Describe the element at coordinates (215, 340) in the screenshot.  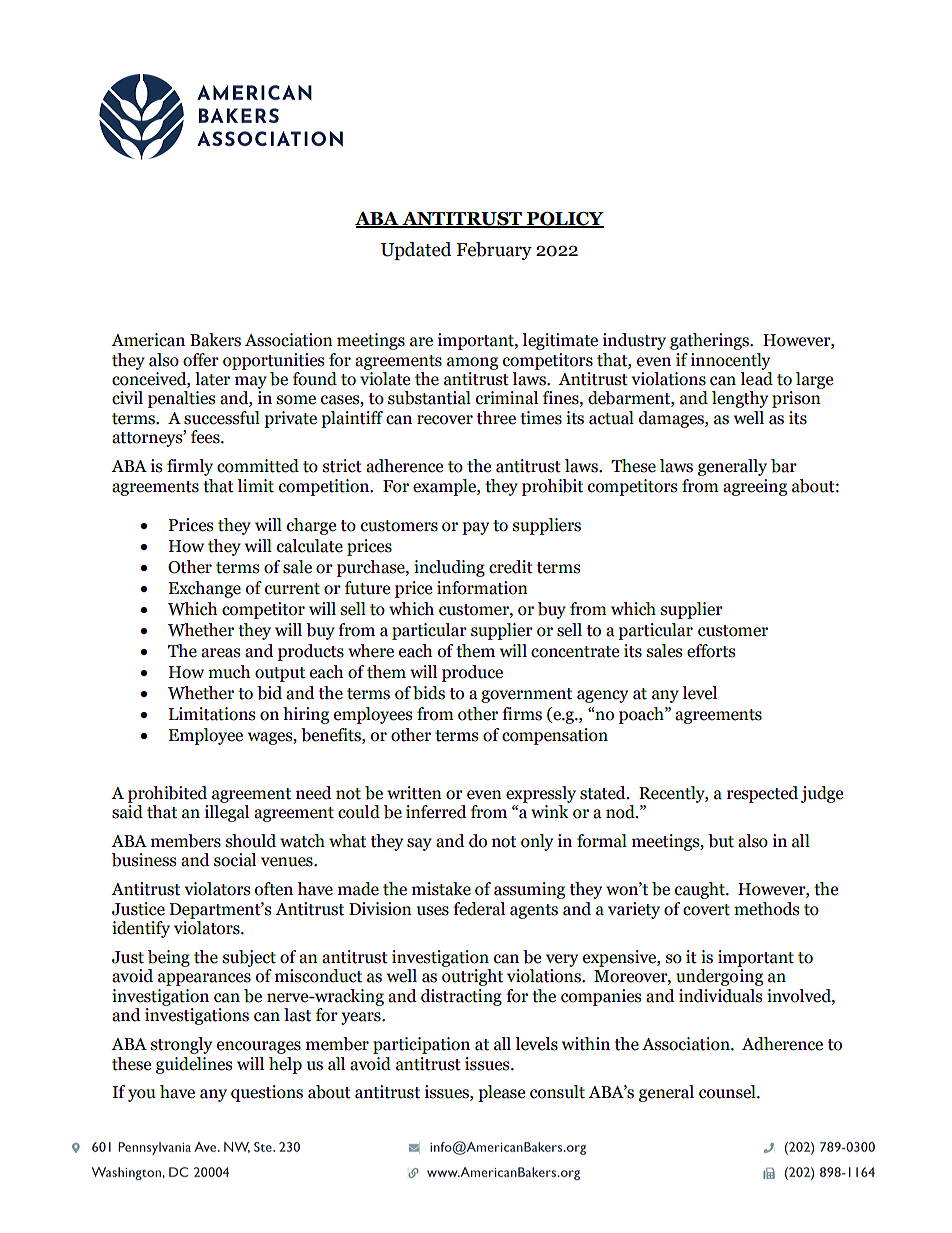
I see `Bakers` at that location.
